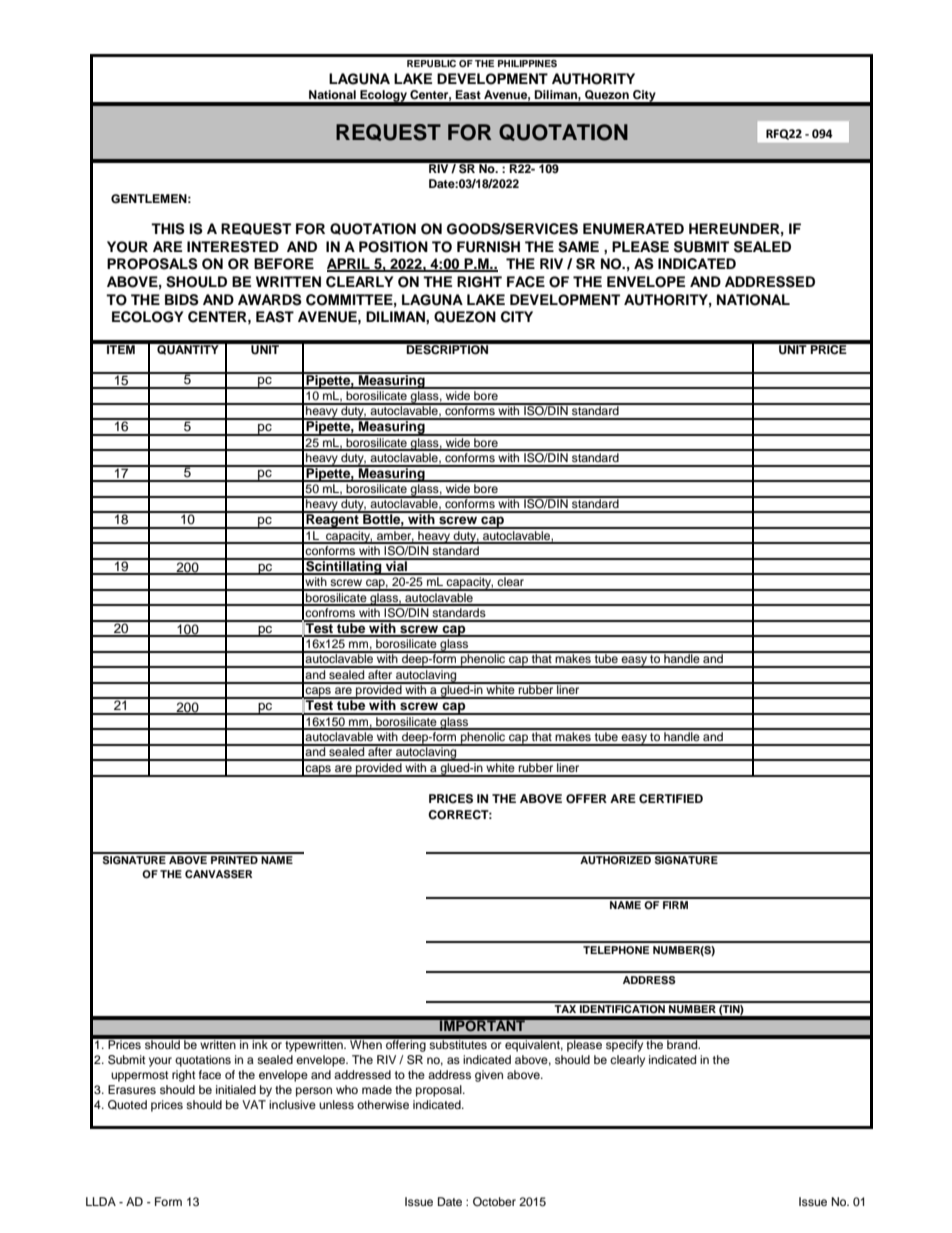 This image has height=1233, width=952. I want to click on TELEPHONE, so click(616, 950).
